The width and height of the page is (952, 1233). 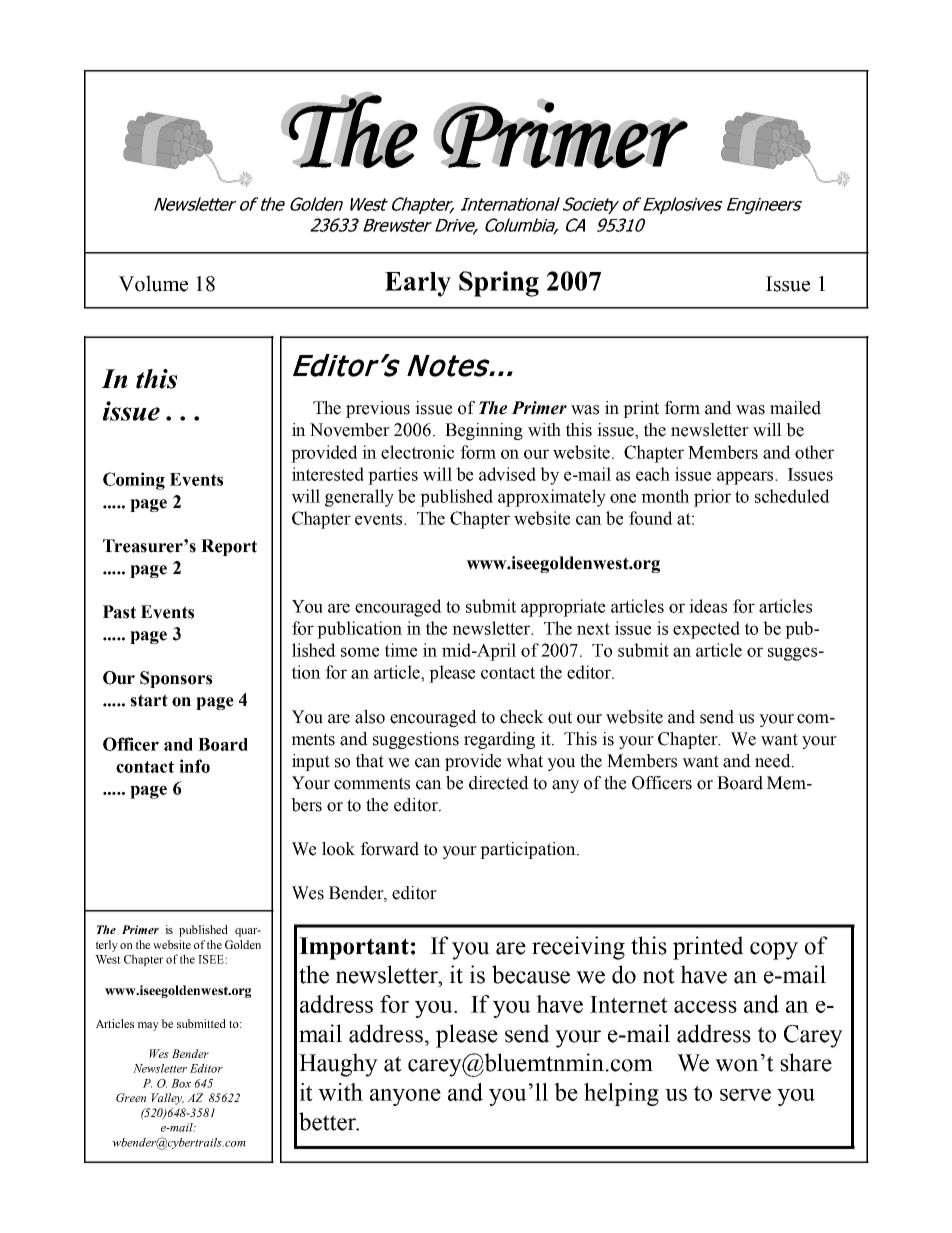 What do you see at coordinates (181, 1083) in the page?
I see `Box` at bounding box center [181, 1083].
